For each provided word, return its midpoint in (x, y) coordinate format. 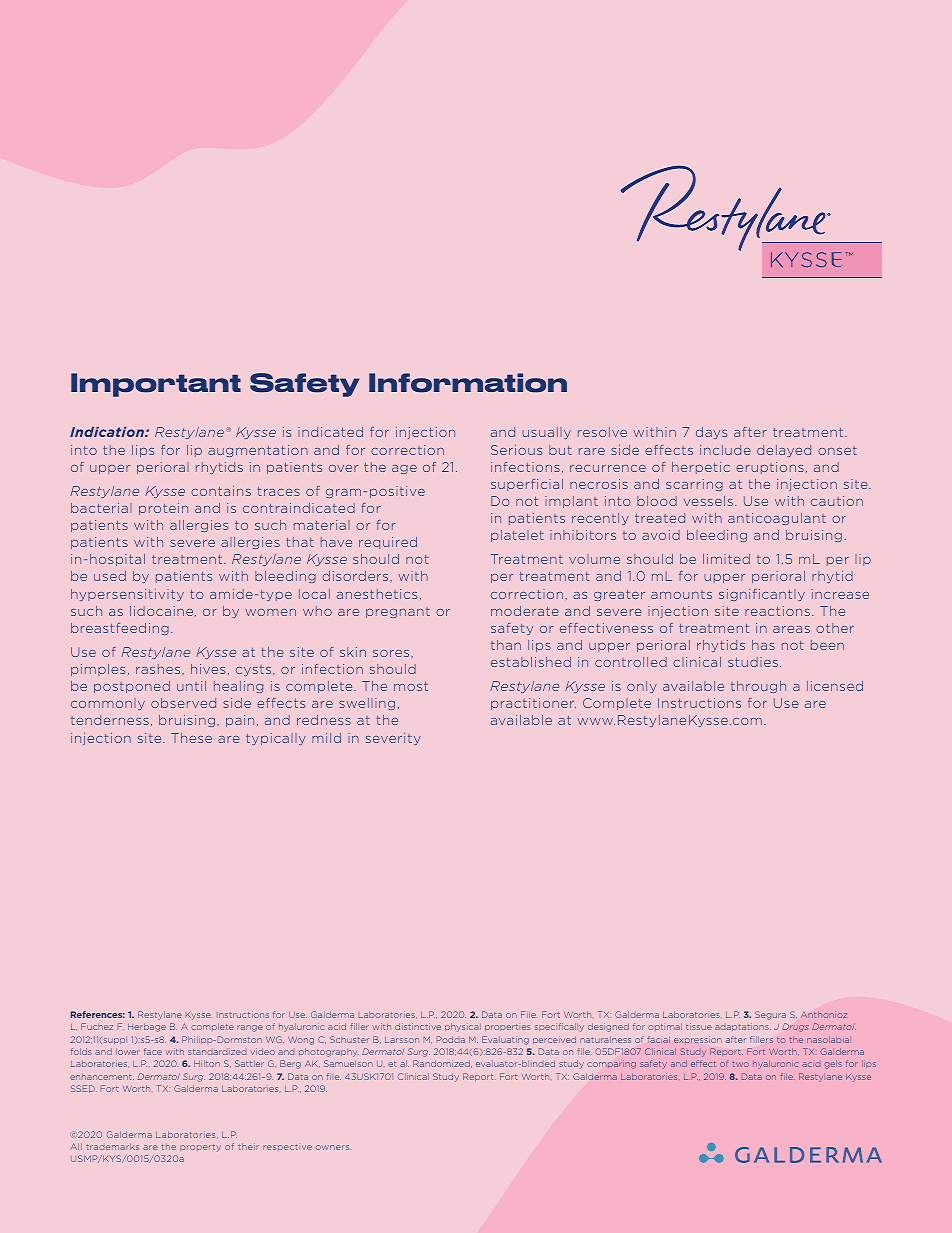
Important (156, 385)
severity (393, 739)
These (191, 738)
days (711, 433)
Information (468, 383)
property (200, 1148)
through (758, 687)
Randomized (442, 1063)
